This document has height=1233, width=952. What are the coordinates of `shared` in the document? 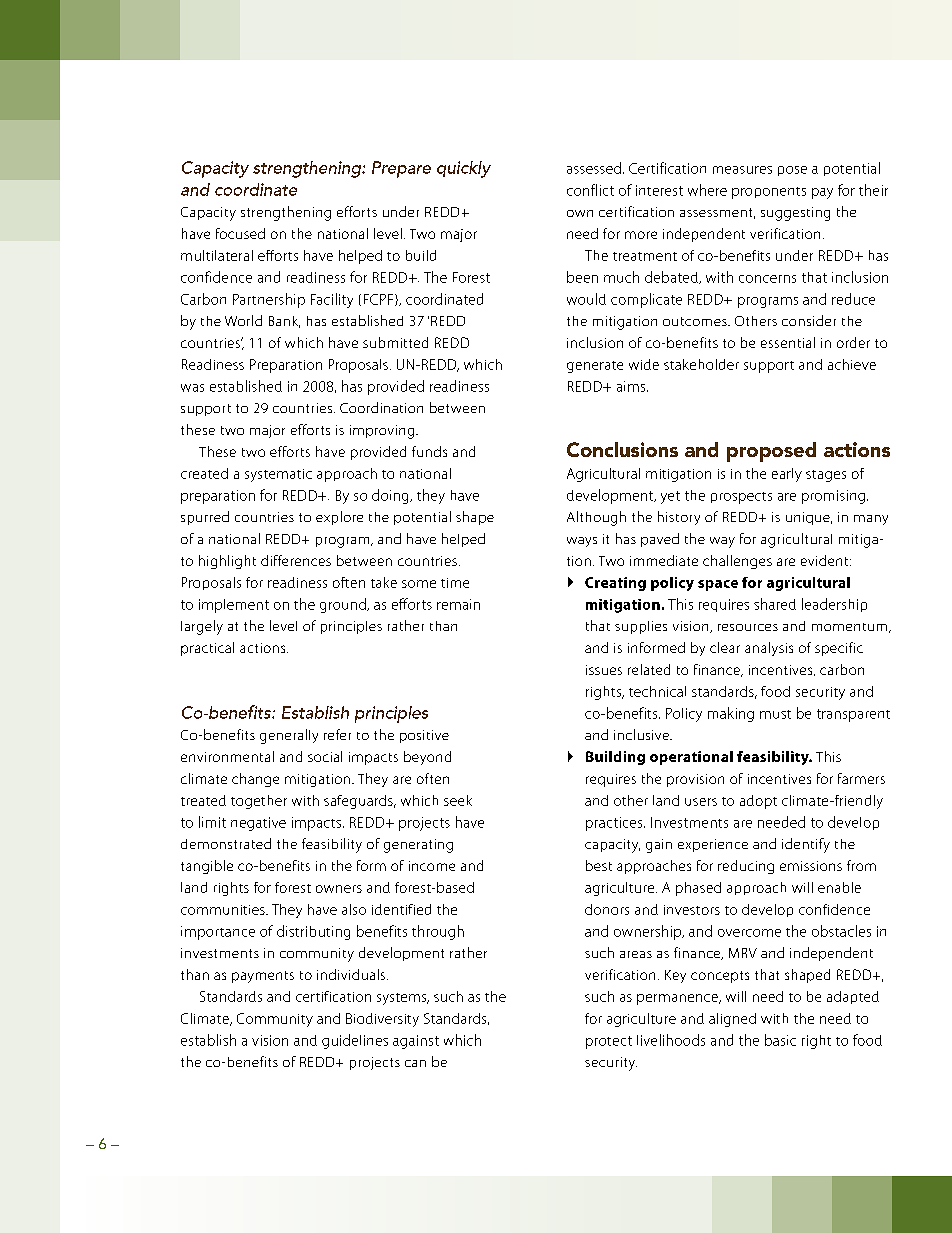 It's located at (775, 604).
